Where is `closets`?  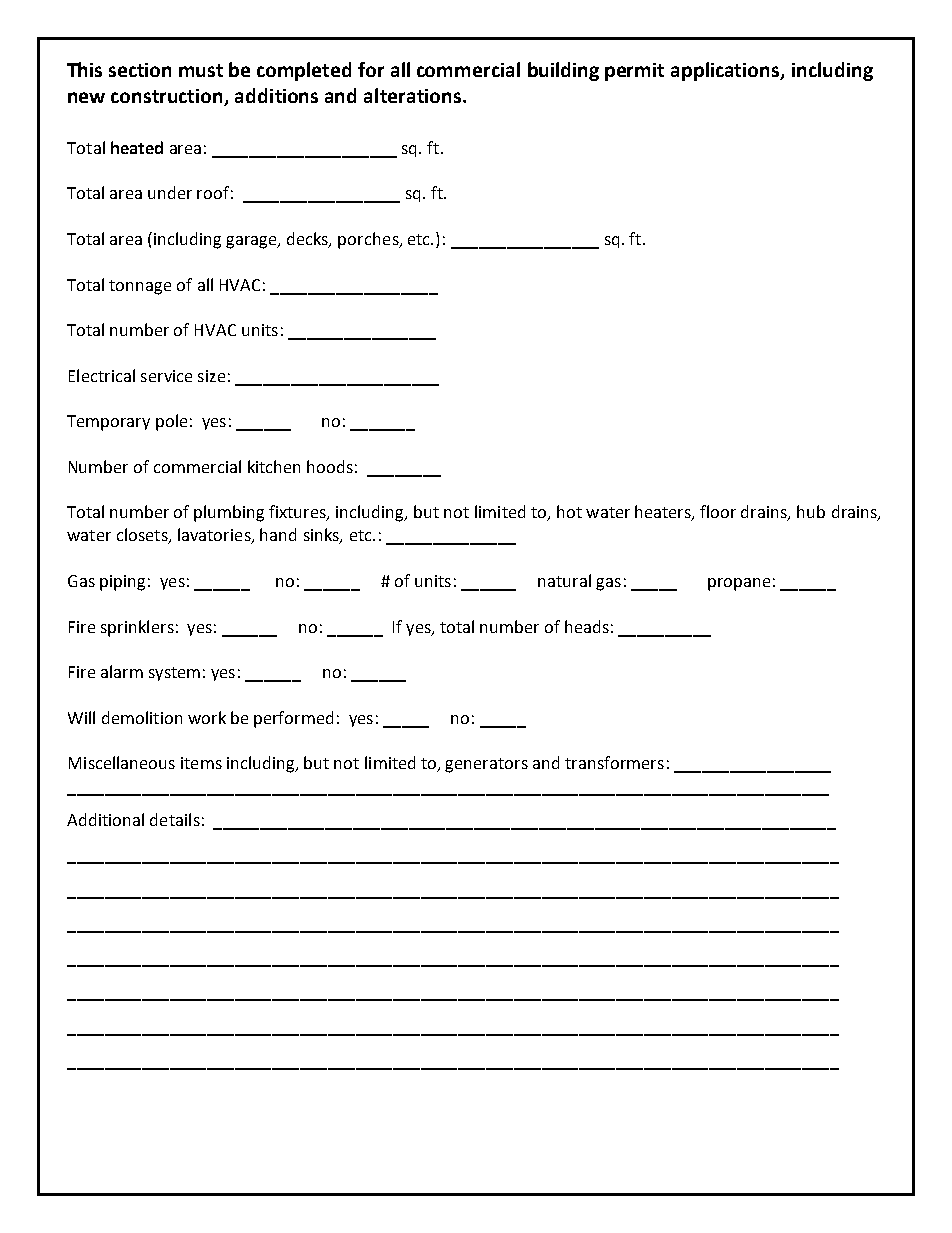 closets is located at coordinates (143, 536).
